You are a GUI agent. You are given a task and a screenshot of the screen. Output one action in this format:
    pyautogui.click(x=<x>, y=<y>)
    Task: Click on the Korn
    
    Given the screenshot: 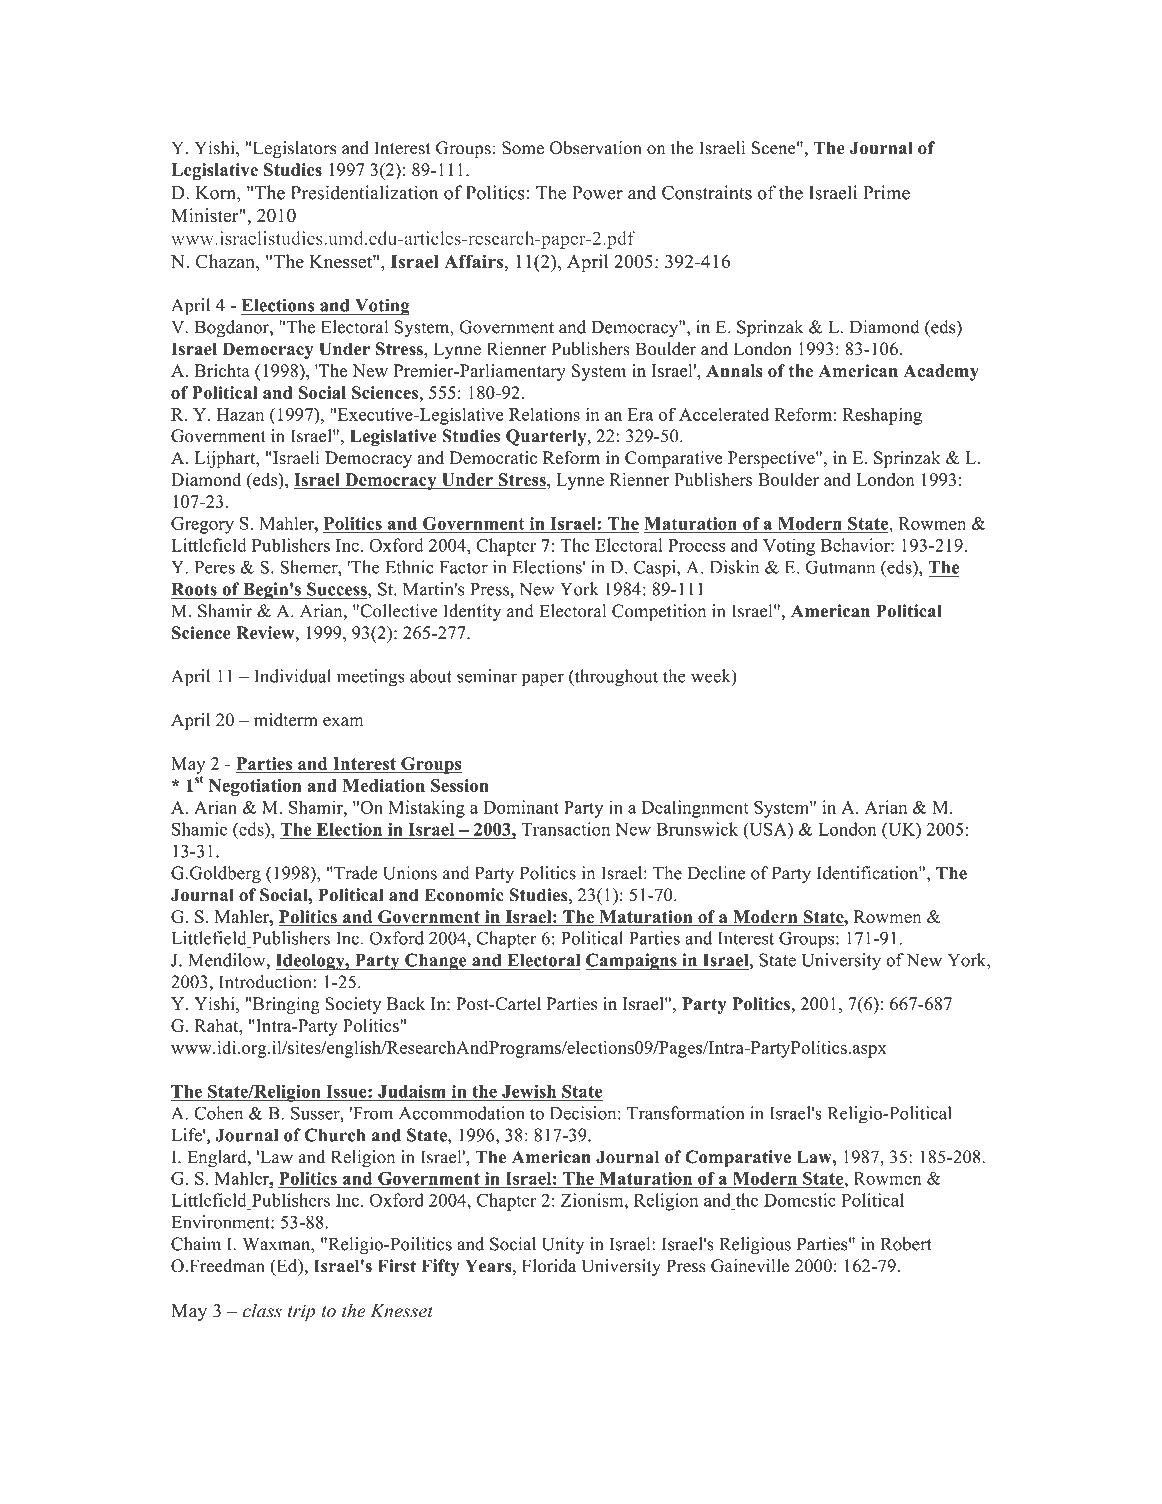 What is the action you would take?
    pyautogui.click(x=217, y=193)
